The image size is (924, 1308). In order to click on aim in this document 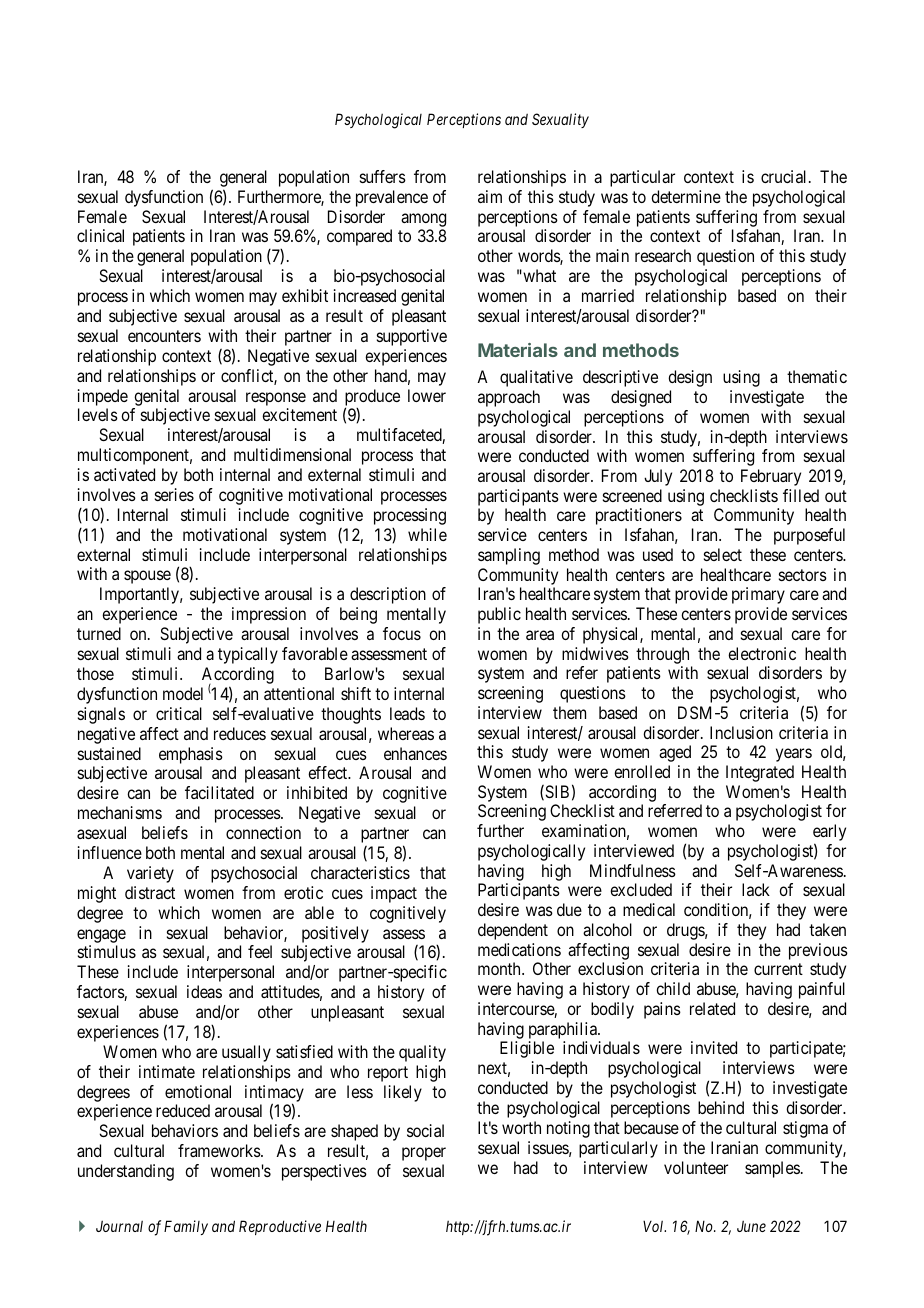, I will do `click(490, 196)`.
